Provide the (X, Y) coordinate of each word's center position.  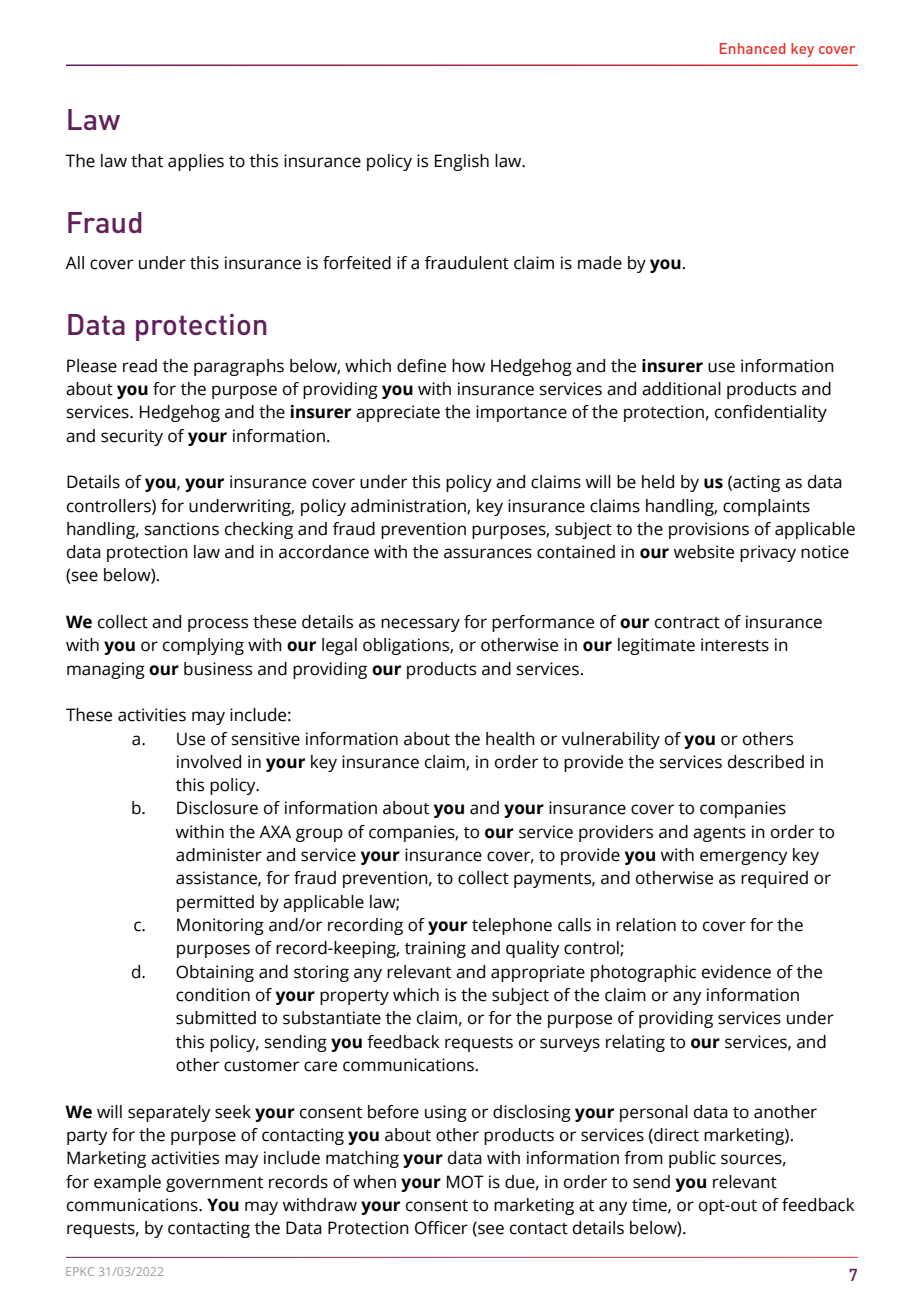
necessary (420, 625)
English (462, 162)
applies (196, 162)
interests (735, 645)
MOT (465, 1182)
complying (203, 646)
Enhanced (753, 48)
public (692, 1159)
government (214, 1184)
